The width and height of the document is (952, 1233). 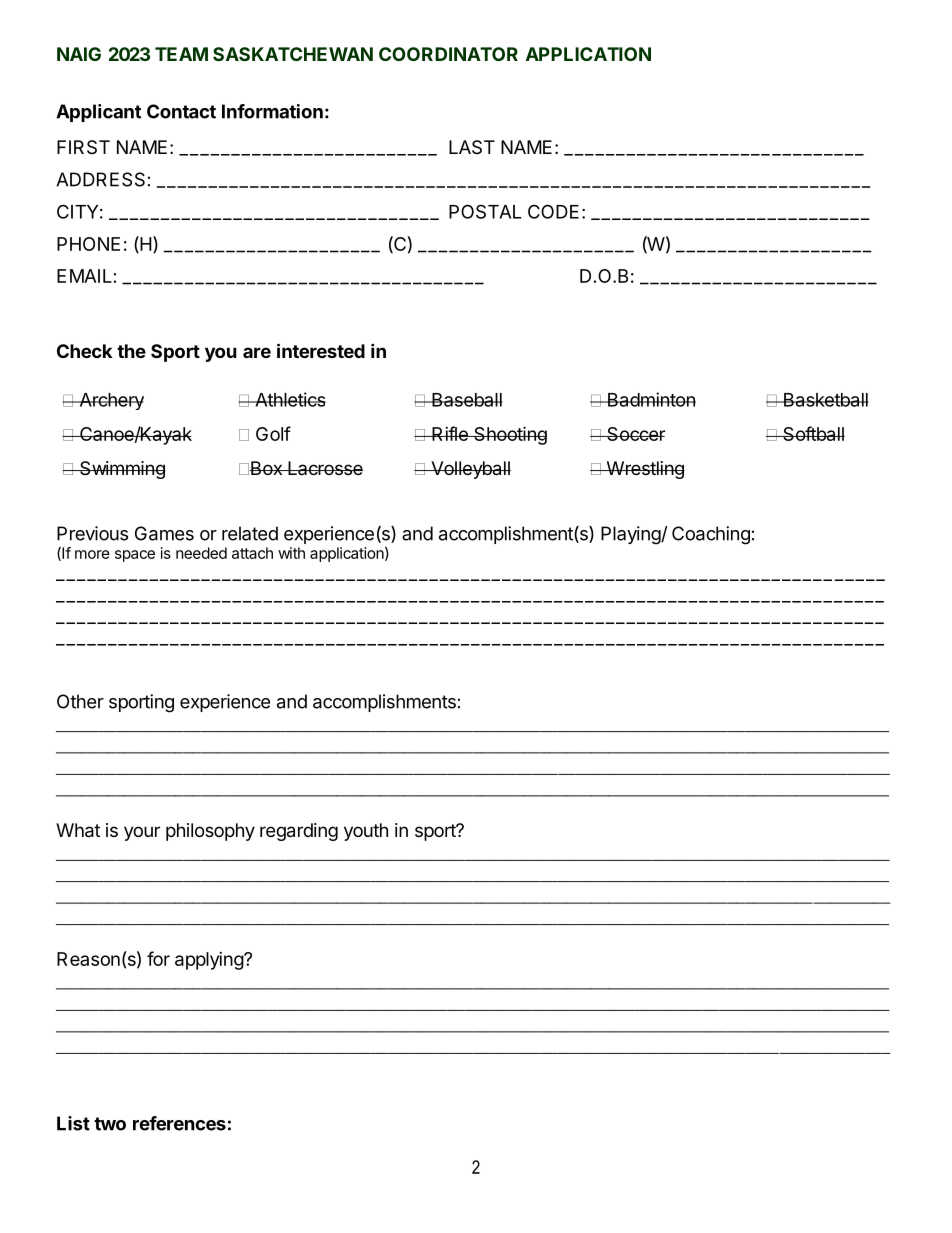 What do you see at coordinates (181, 111) in the document?
I see `Contact` at bounding box center [181, 111].
